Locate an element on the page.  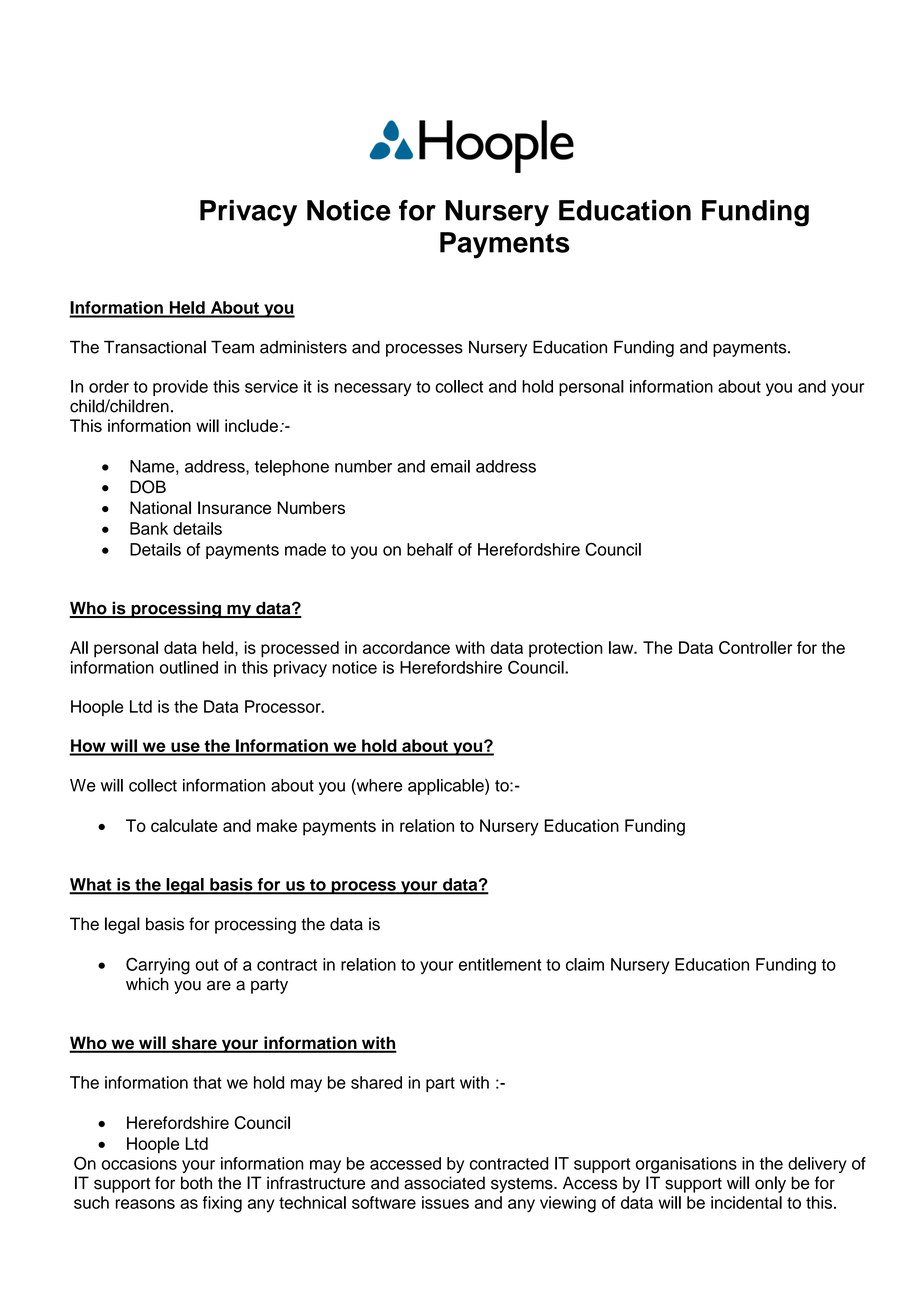
only is located at coordinates (770, 1184).
